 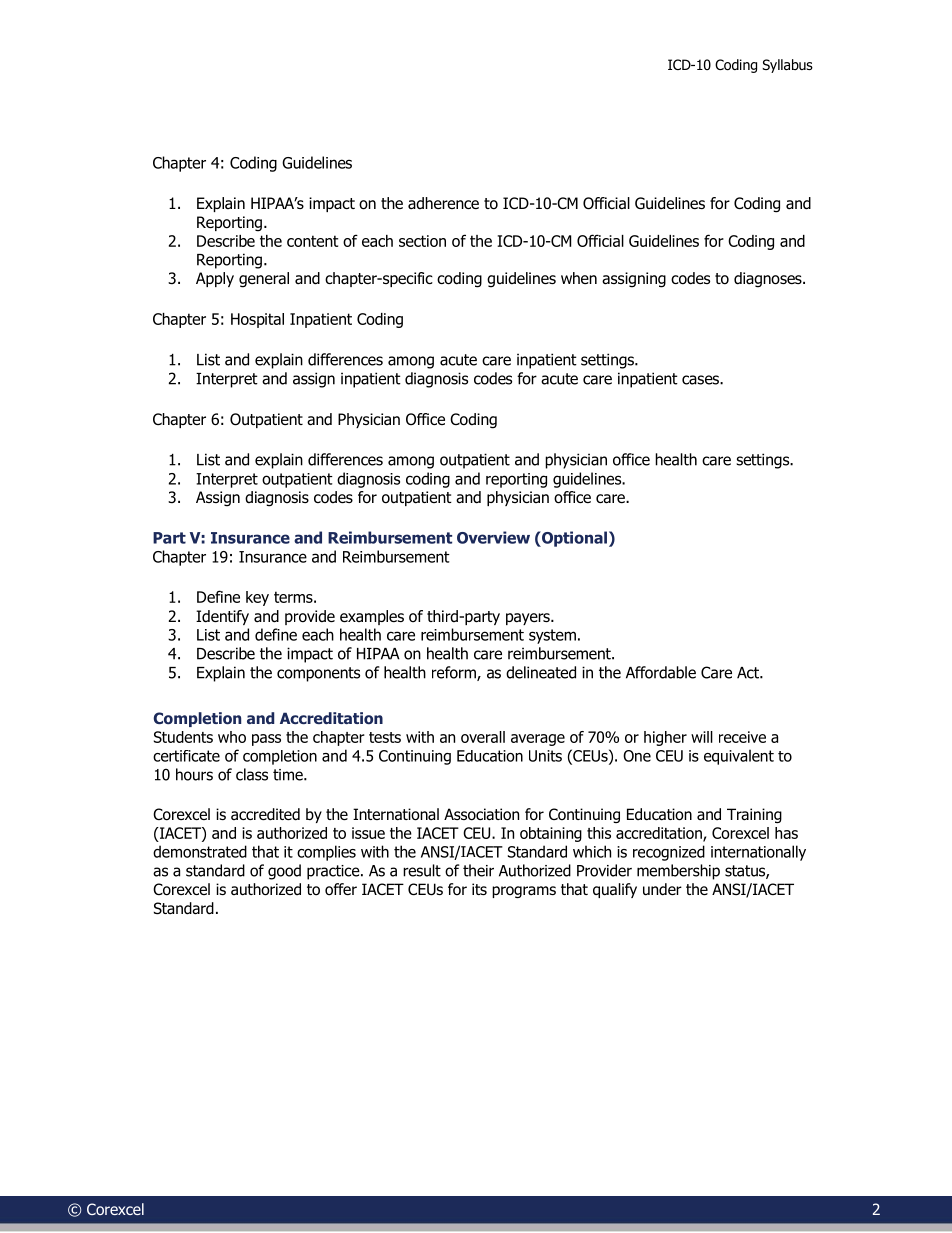 I want to click on Syllabus, so click(x=787, y=66).
